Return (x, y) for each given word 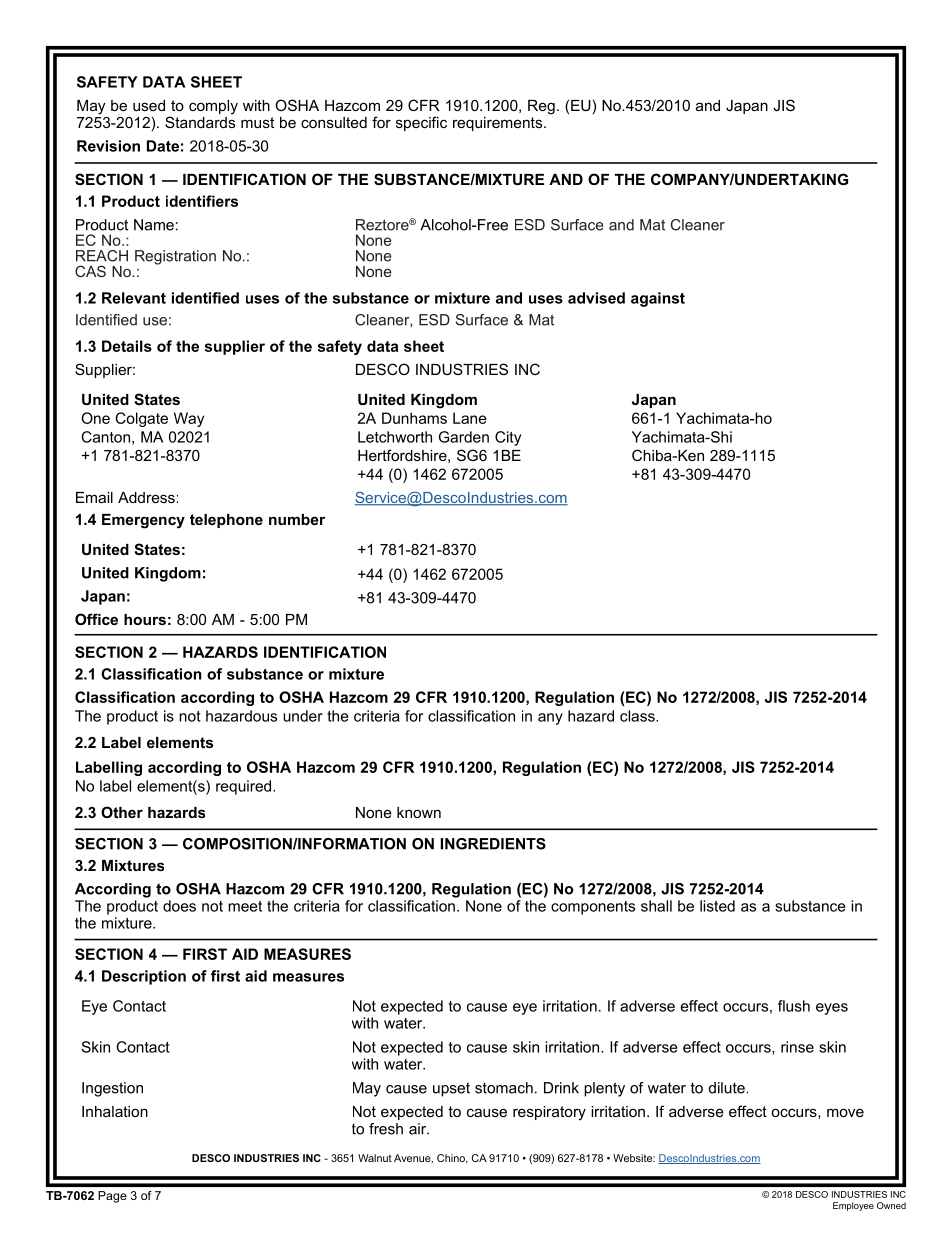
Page (112, 1197)
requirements (499, 124)
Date (163, 146)
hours (145, 619)
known (419, 812)
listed (717, 906)
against (658, 299)
